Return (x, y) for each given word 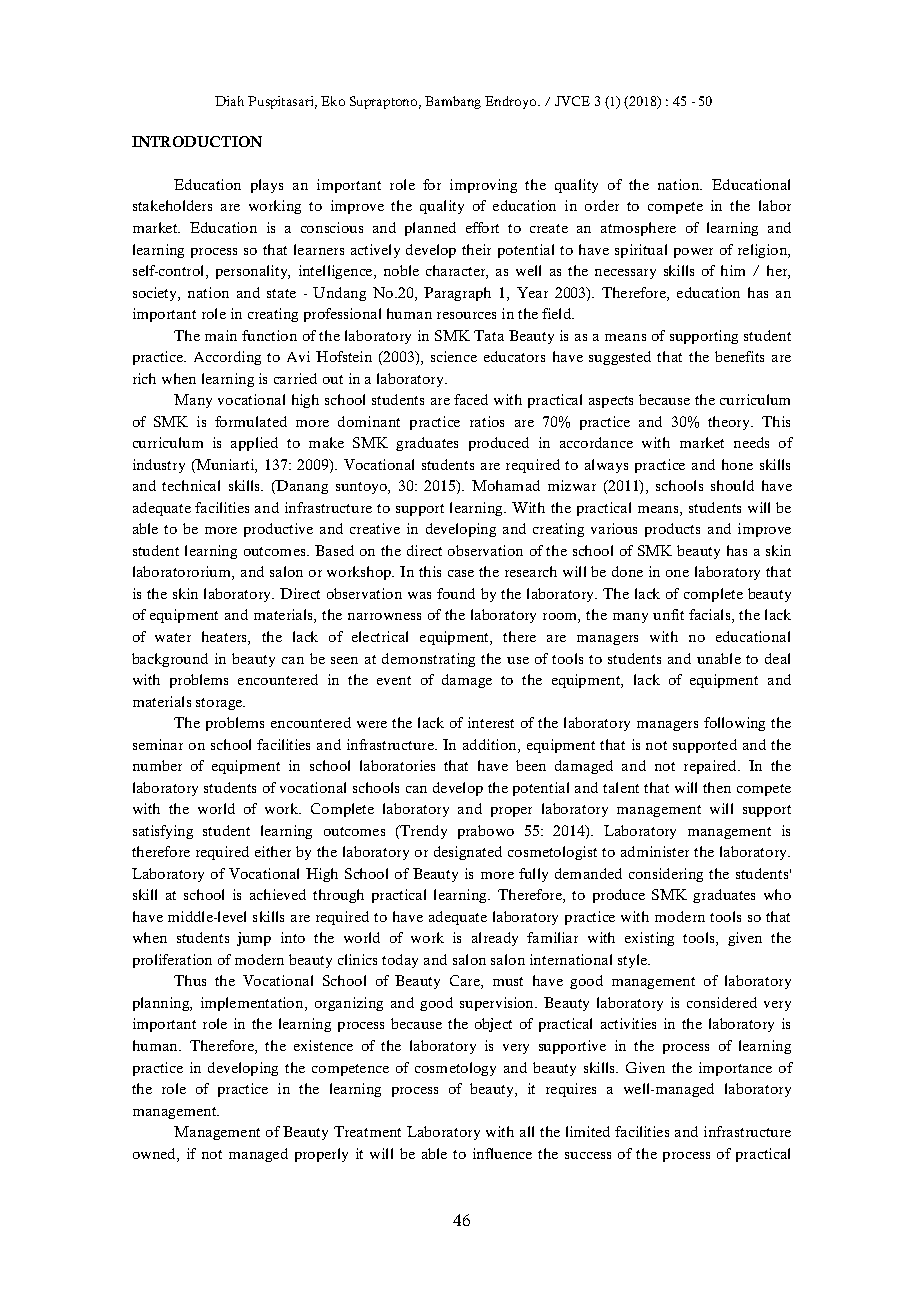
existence (323, 1045)
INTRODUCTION (197, 141)
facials (711, 616)
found (456, 593)
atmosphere (638, 229)
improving (483, 186)
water (173, 637)
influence (502, 1153)
